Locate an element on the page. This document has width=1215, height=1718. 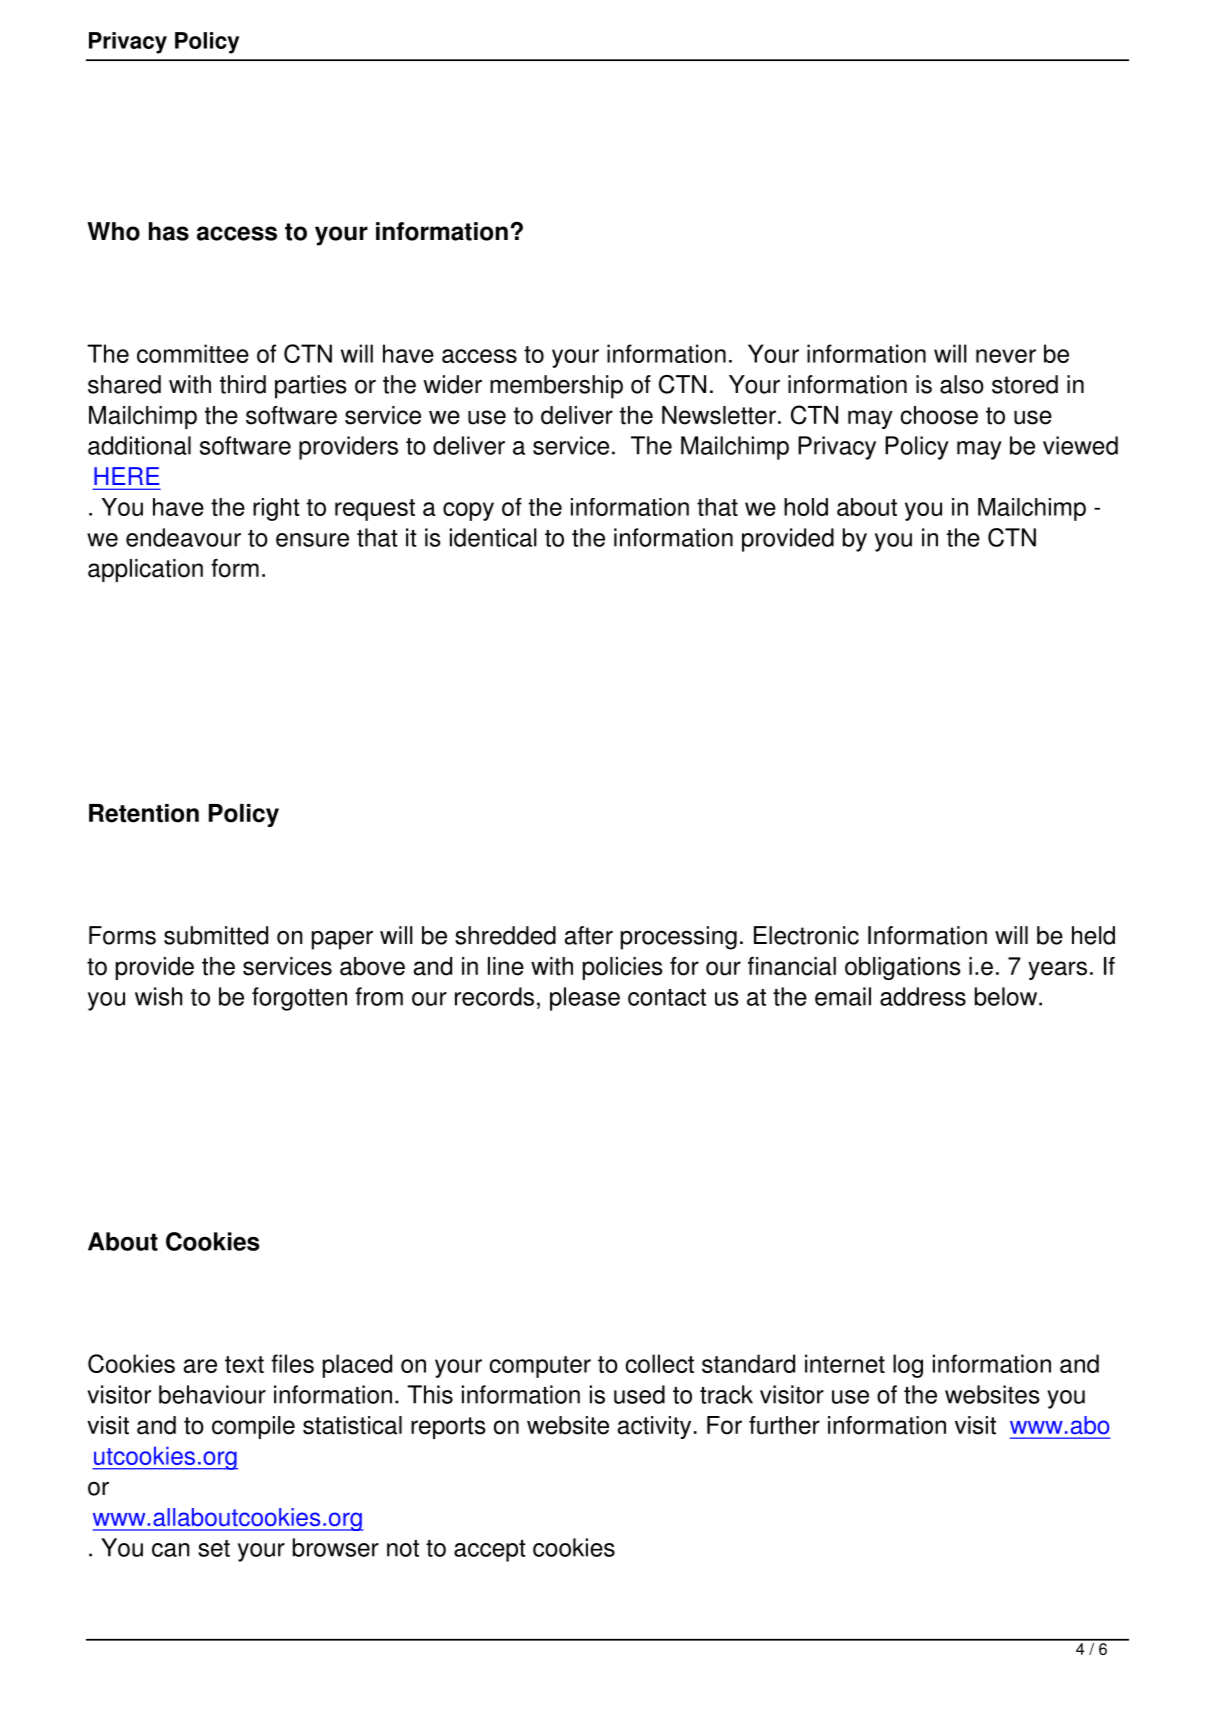
held is located at coordinates (1093, 935).
